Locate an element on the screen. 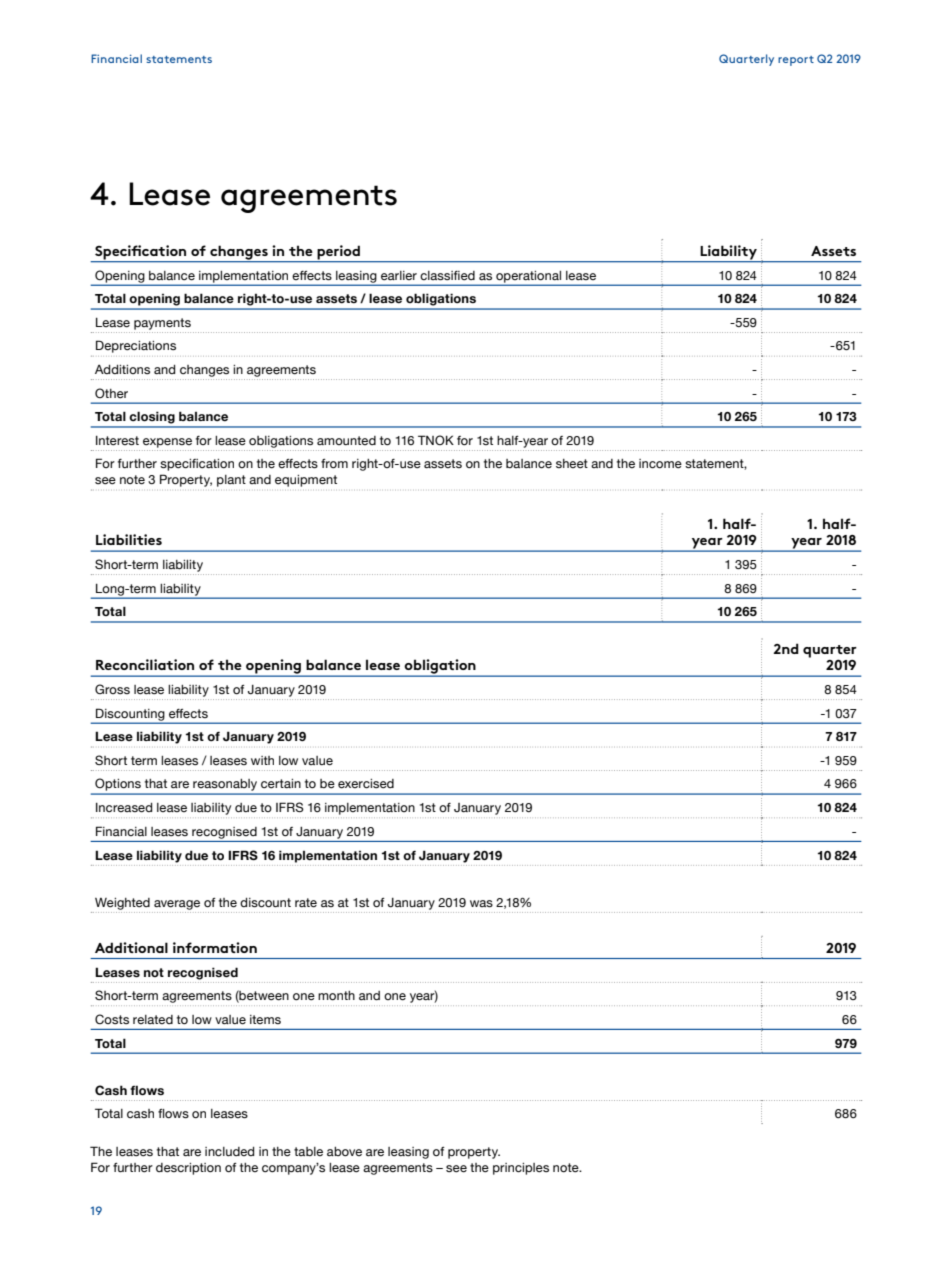 The width and height of the screenshot is (952, 1270). expense is located at coordinates (167, 443).
